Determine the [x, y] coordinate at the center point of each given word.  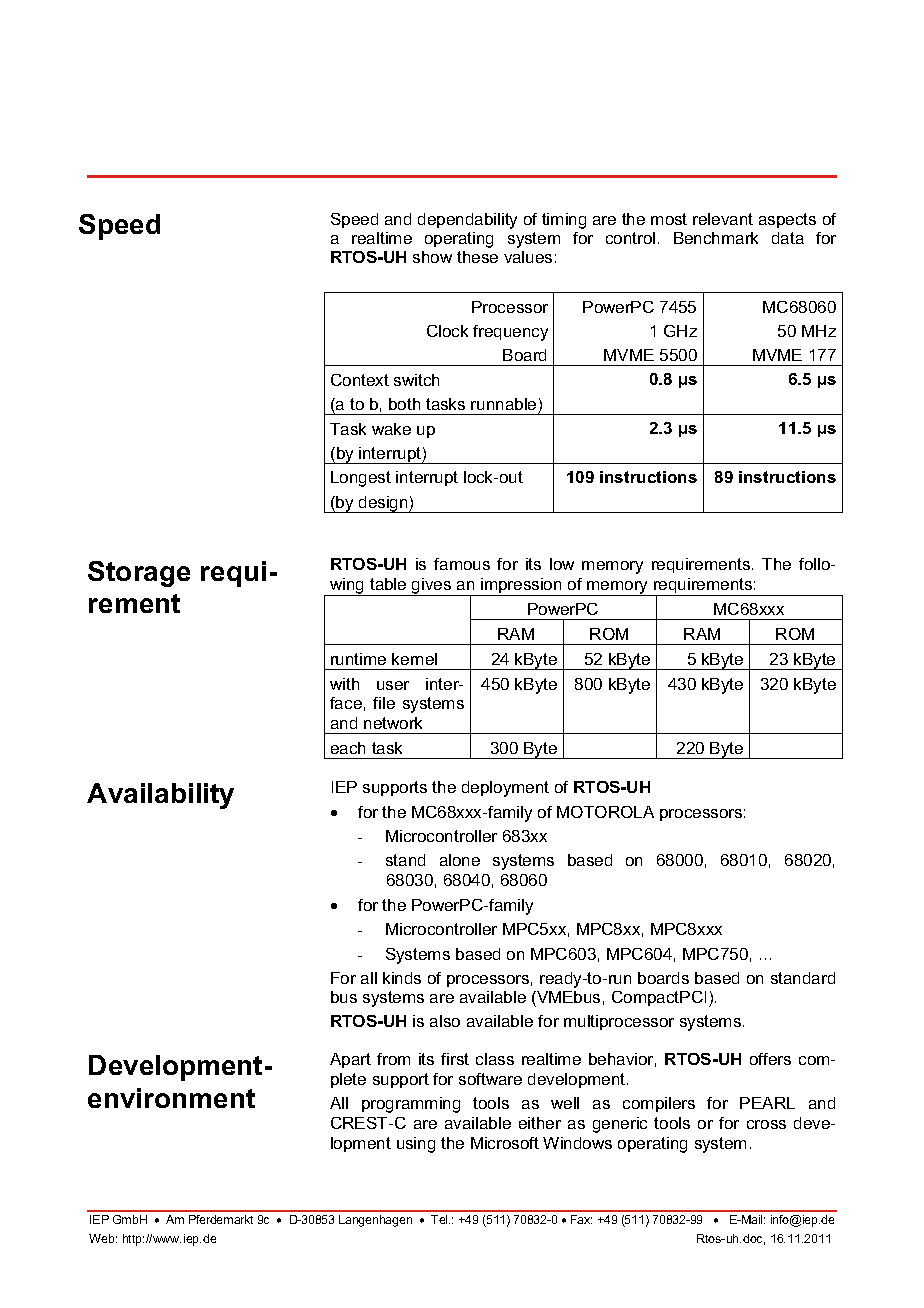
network [393, 723]
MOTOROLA [605, 812]
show [432, 257]
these [477, 257]
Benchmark [716, 238]
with [344, 684]
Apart [350, 1060]
